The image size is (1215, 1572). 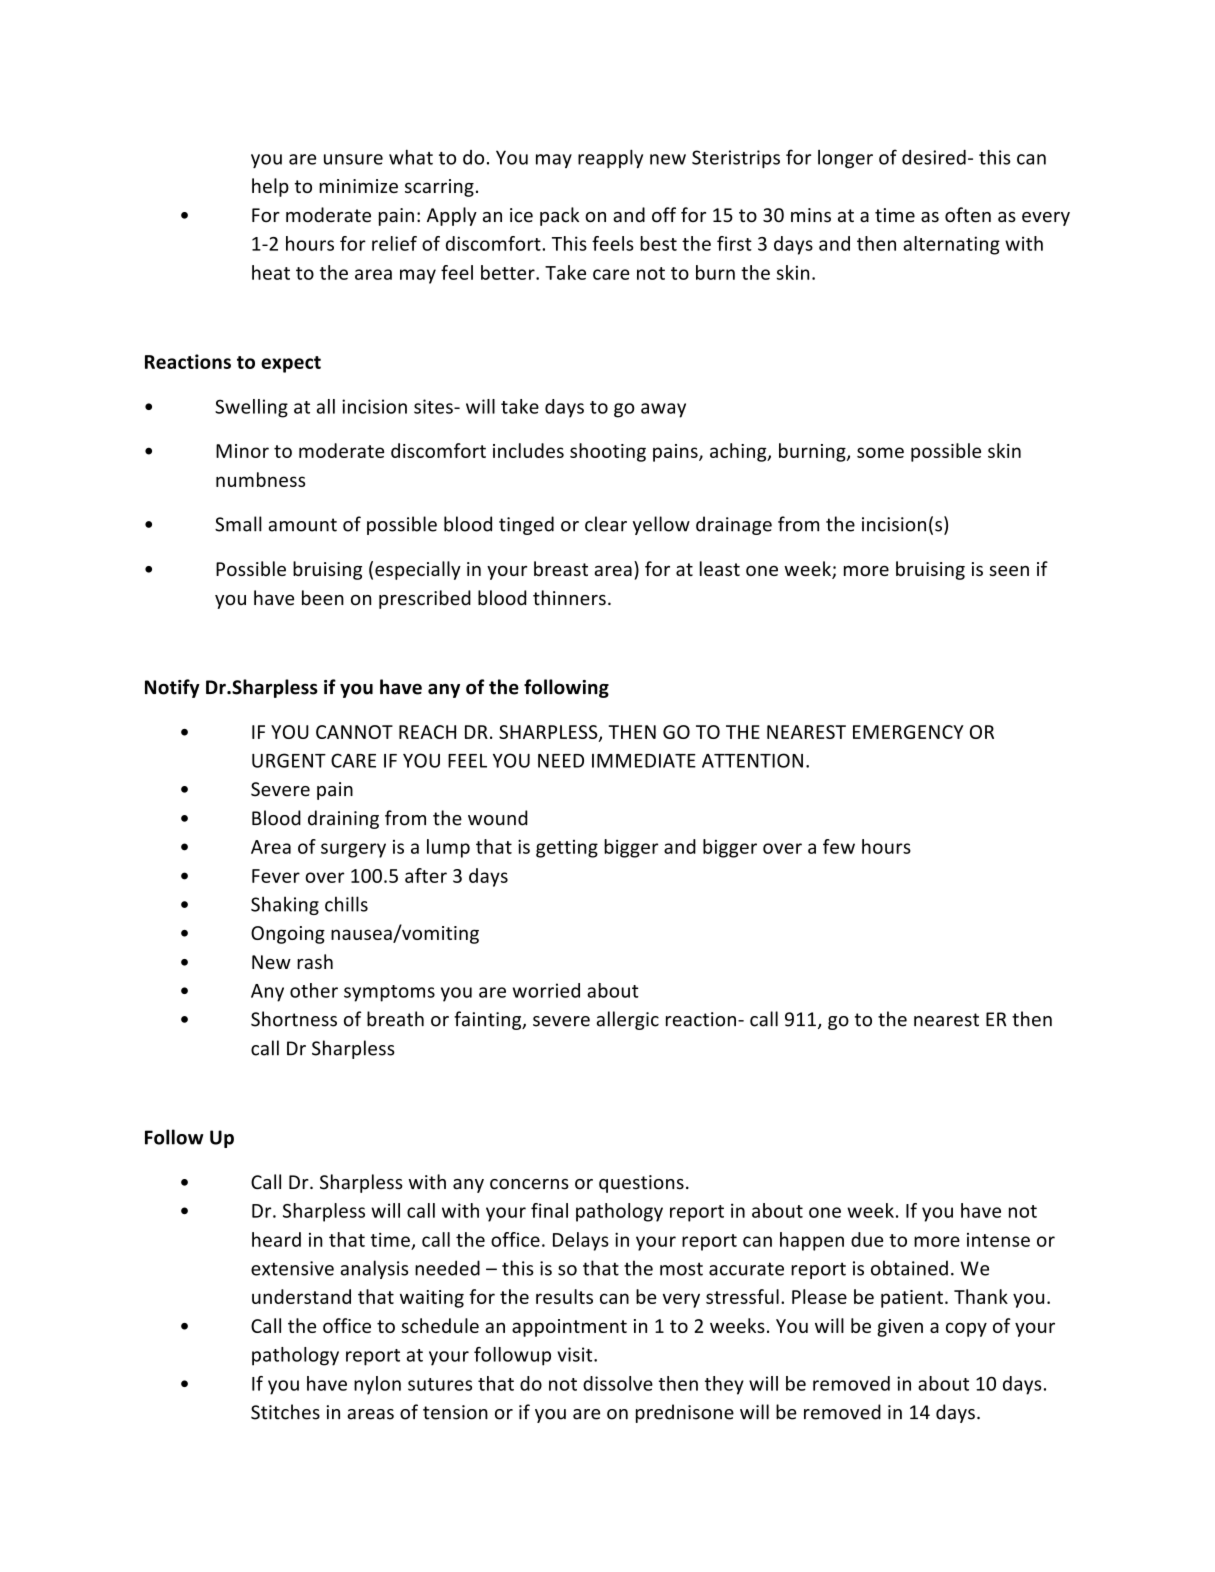 I want to click on pack, so click(x=559, y=216).
